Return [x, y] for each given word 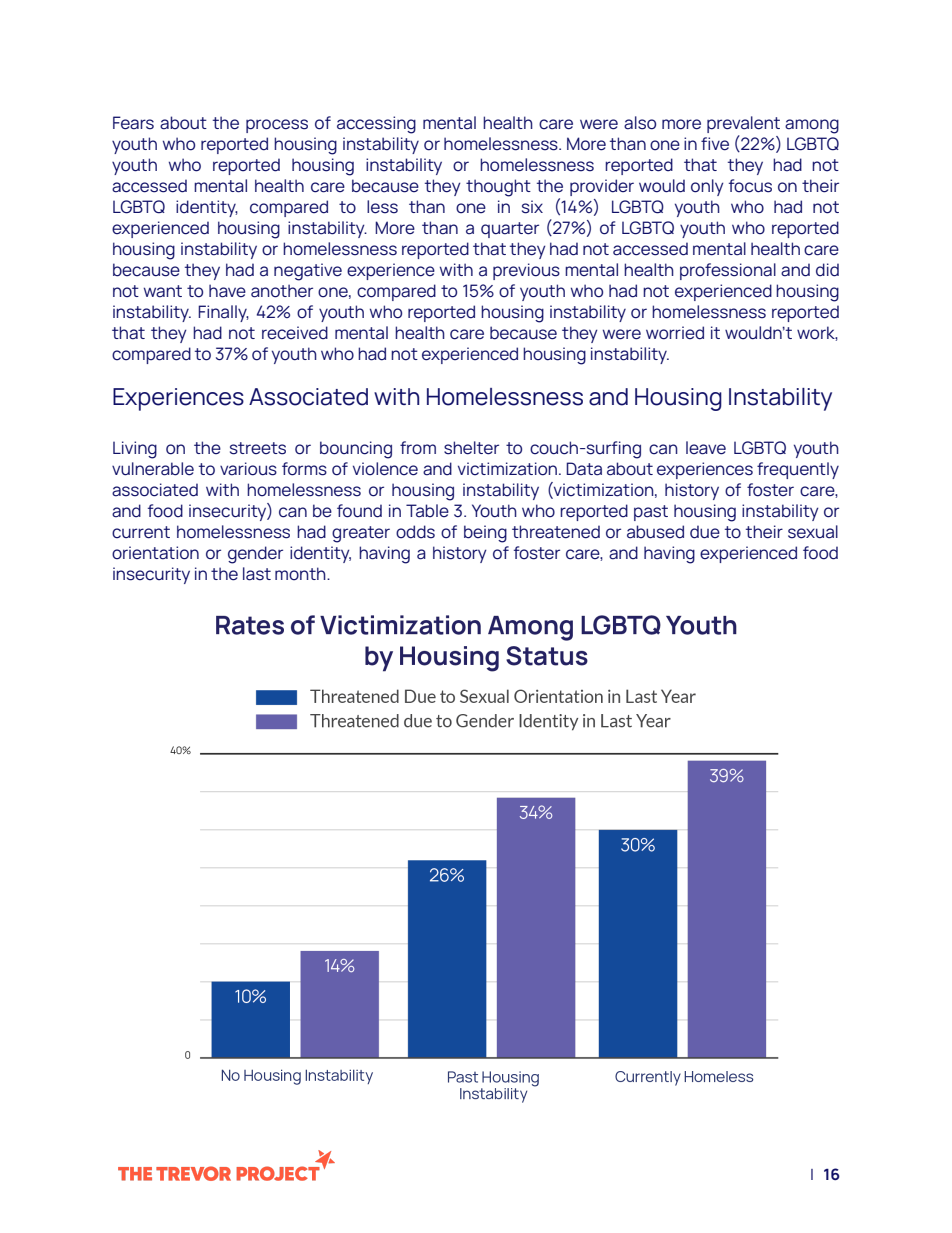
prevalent [743, 124]
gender [255, 555]
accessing [376, 125]
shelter [471, 448]
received [295, 333]
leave [706, 448]
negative [308, 272]
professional [728, 271]
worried [675, 333]
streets [258, 448]
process [277, 126]
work [817, 333]
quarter [510, 230]
